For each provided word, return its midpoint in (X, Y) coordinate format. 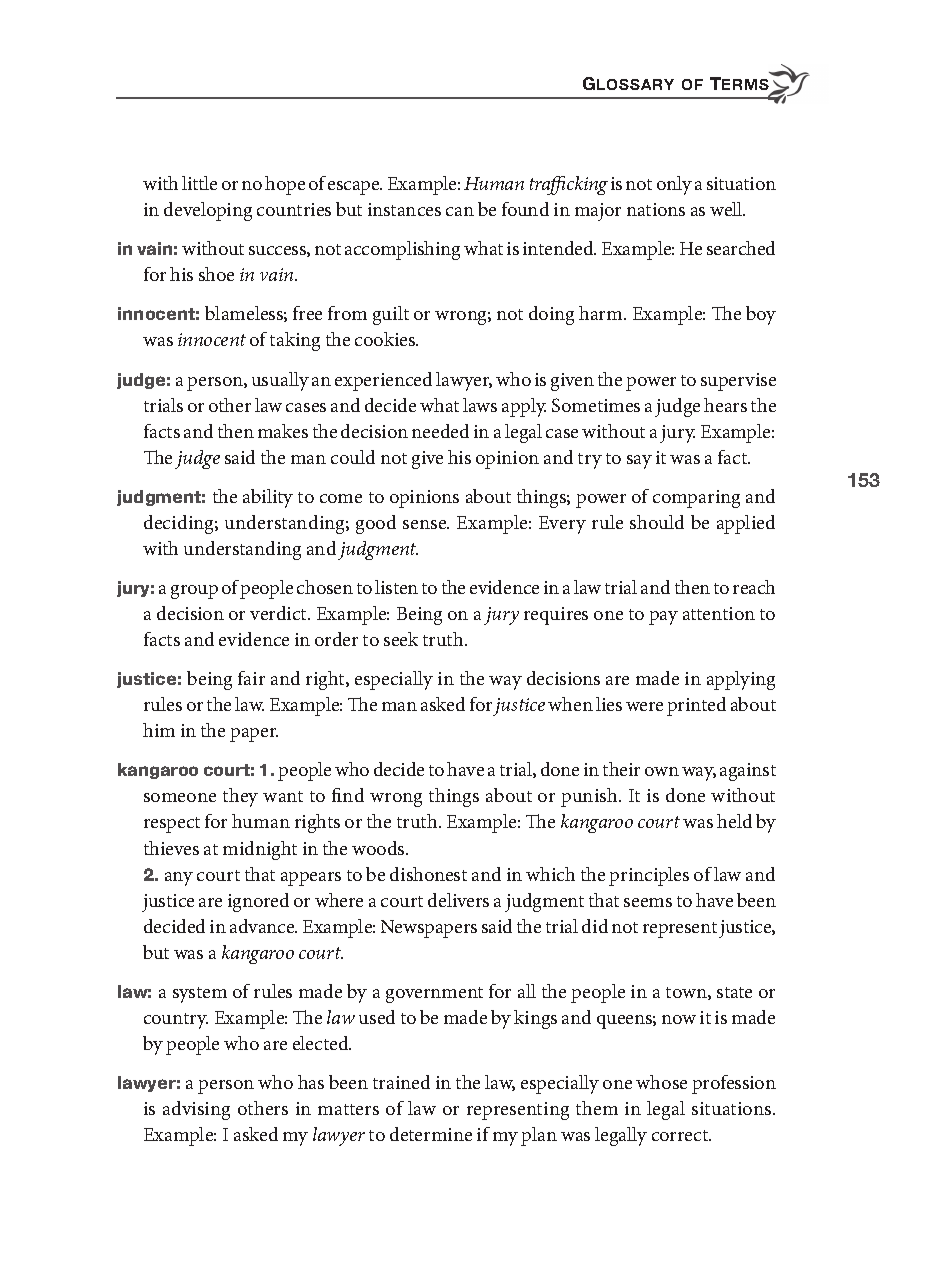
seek (401, 639)
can (460, 211)
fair (251, 678)
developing (208, 211)
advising (196, 1110)
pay (663, 618)
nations (656, 209)
